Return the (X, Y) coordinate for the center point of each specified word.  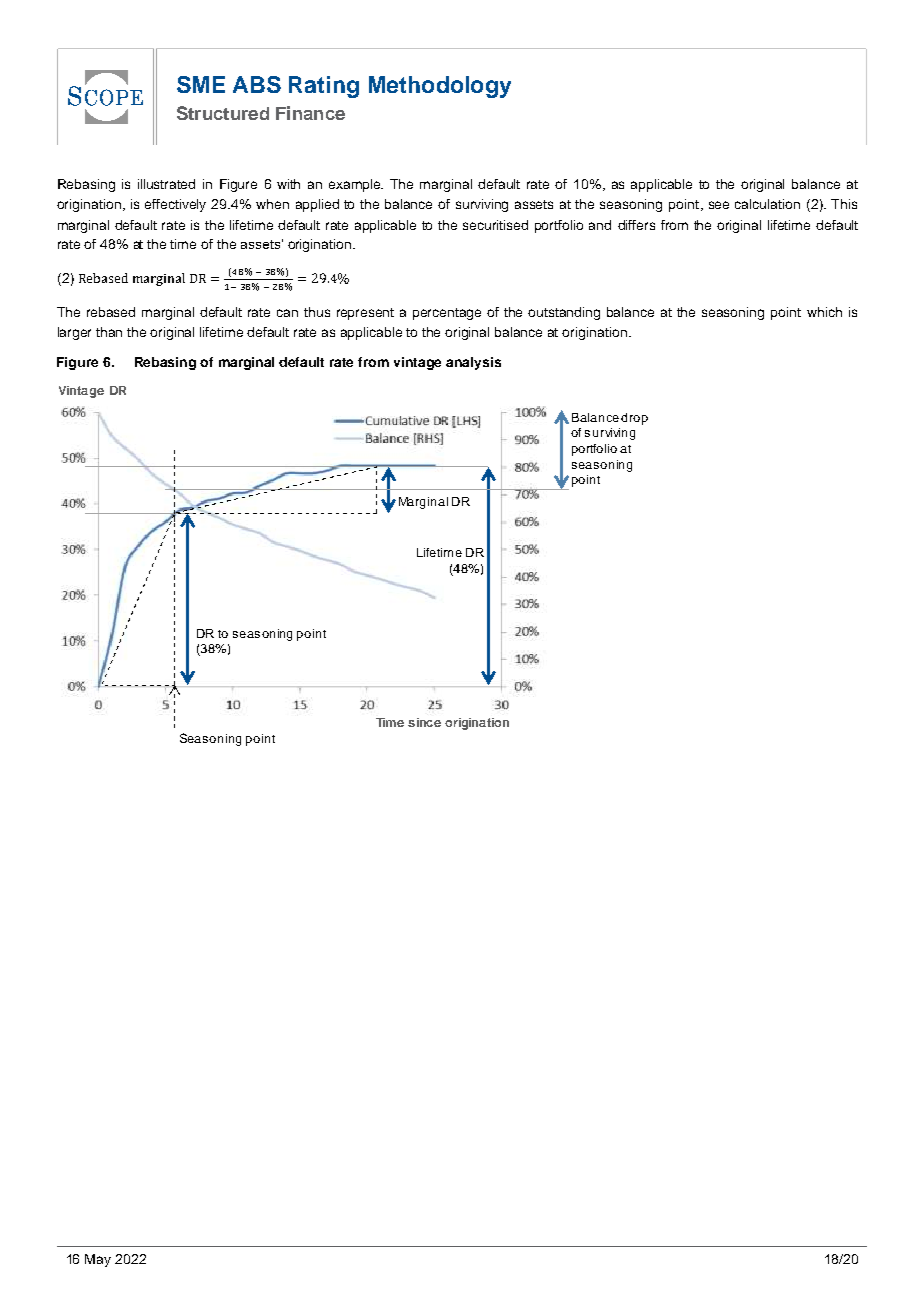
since (424, 722)
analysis (473, 363)
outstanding (564, 313)
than (109, 332)
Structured (223, 113)
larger (74, 333)
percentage (447, 314)
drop (634, 419)
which (824, 312)
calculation (767, 204)
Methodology (440, 87)
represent (365, 314)
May (98, 1260)
